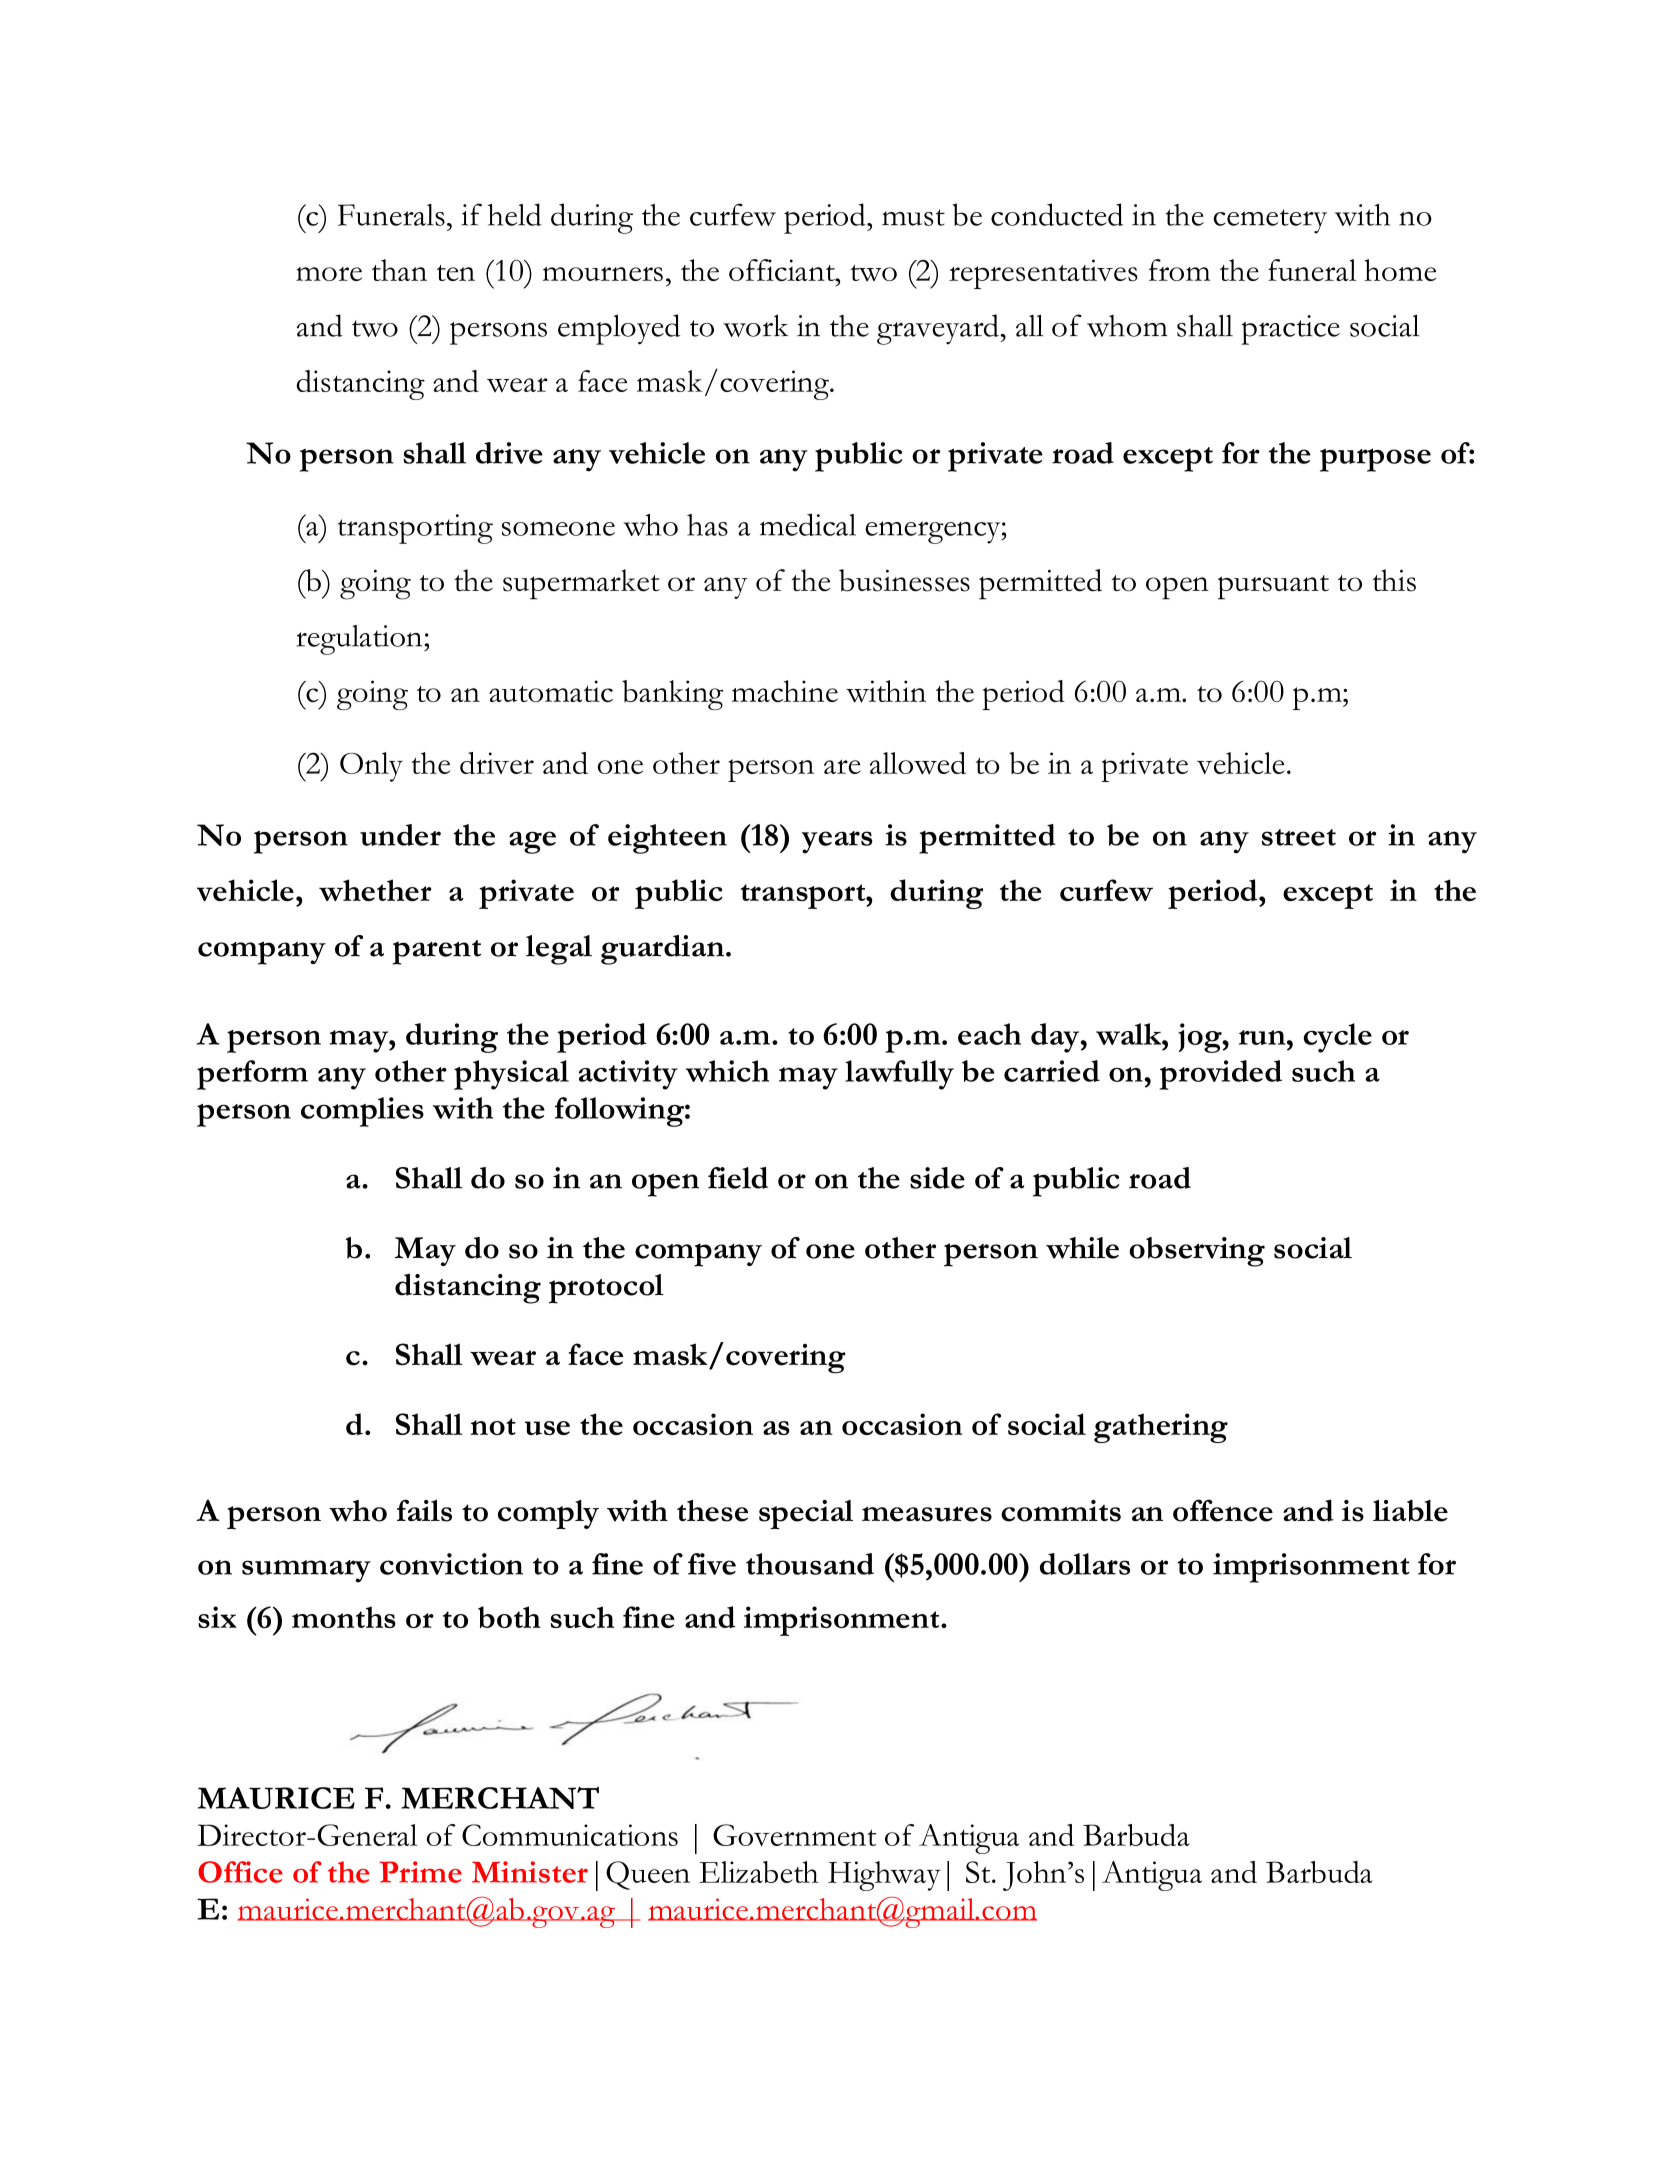  Describe the element at coordinates (421, 1872) in the screenshot. I see `Prime` at that location.
